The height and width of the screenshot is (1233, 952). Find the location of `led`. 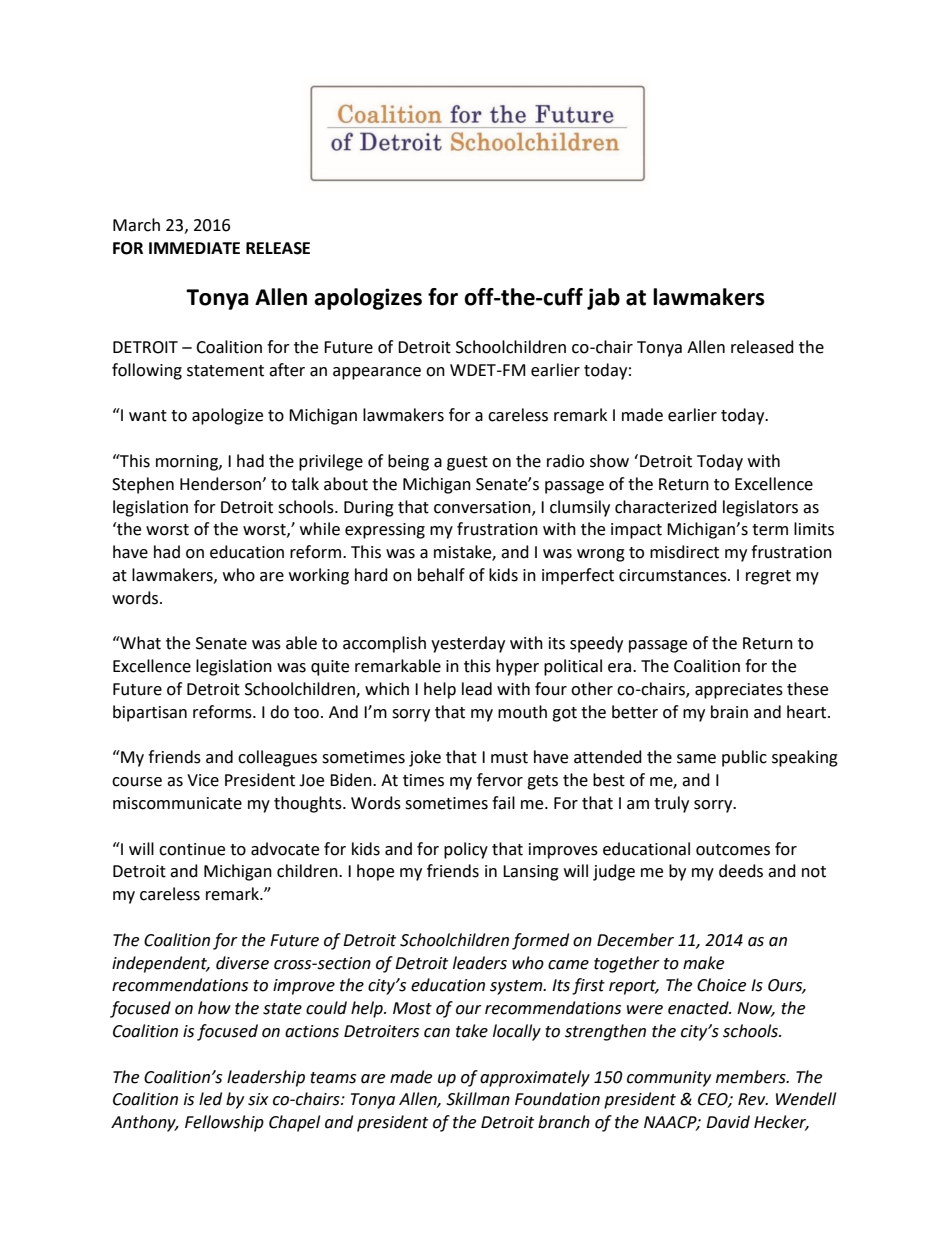

led is located at coordinates (210, 1099).
